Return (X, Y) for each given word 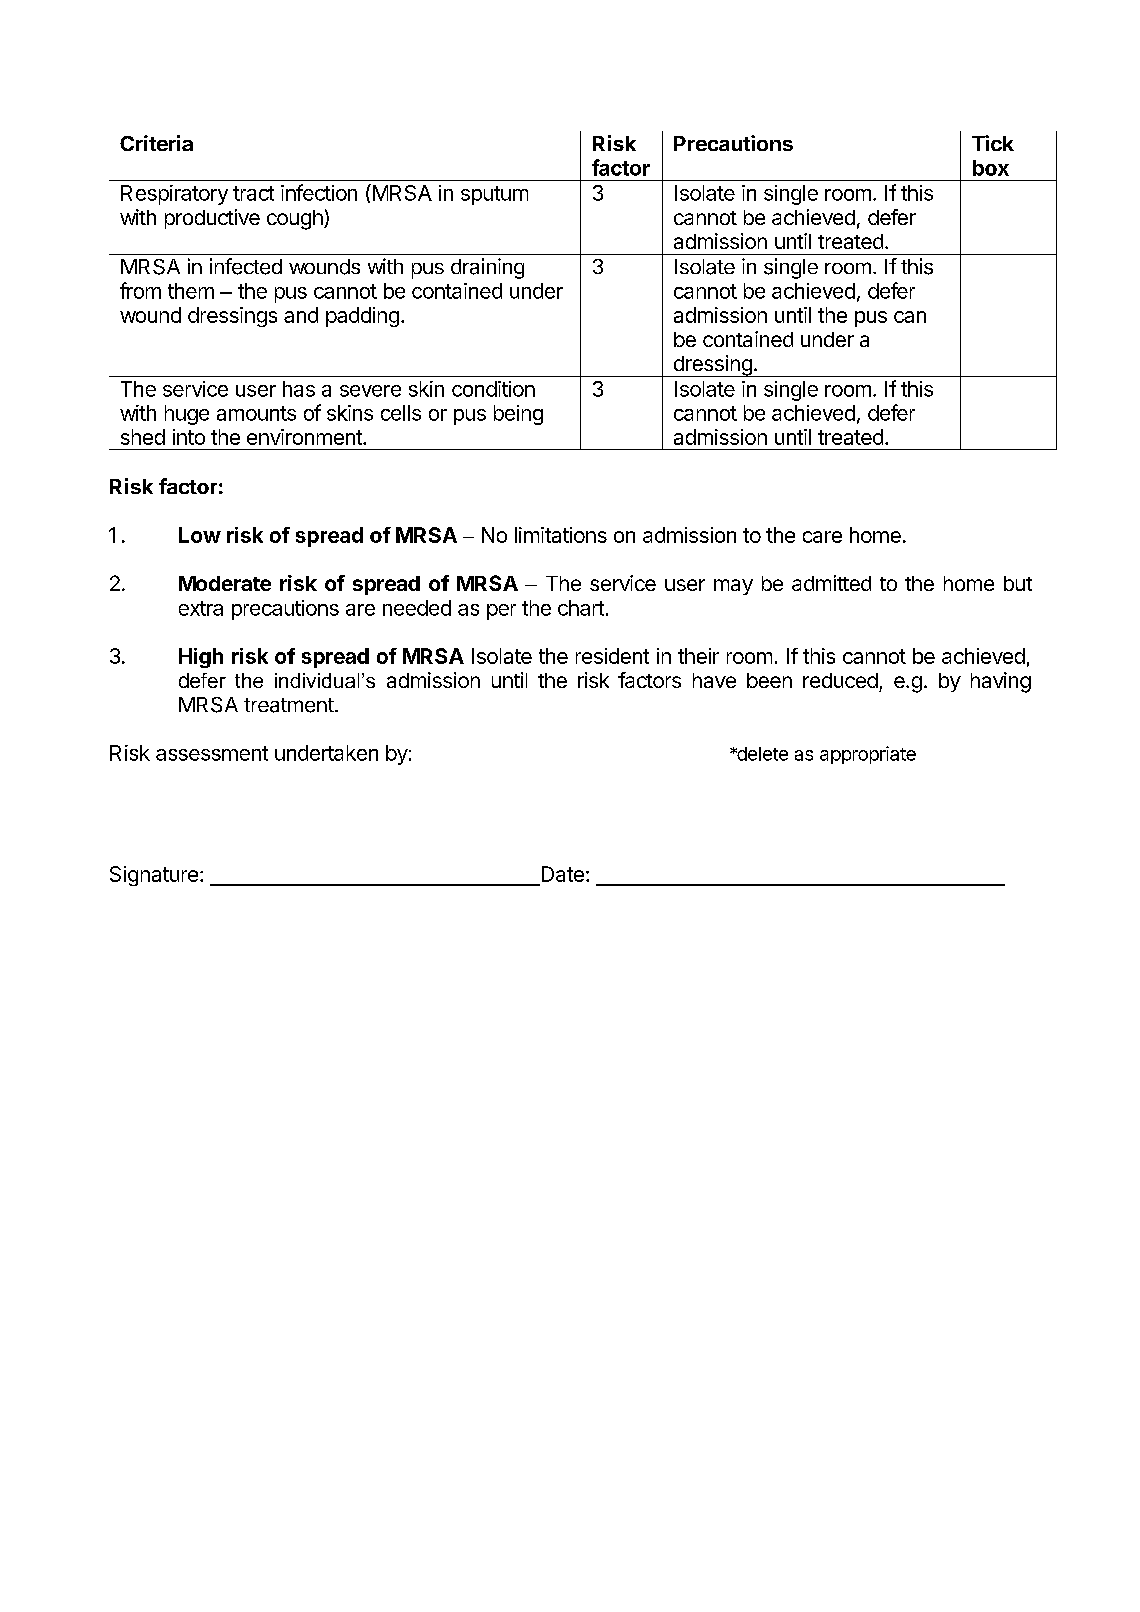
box (991, 168)
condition (493, 389)
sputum (494, 195)
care (822, 537)
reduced (840, 680)
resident (612, 656)
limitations (561, 535)
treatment (289, 705)
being (518, 415)
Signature (154, 876)
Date (563, 874)
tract (253, 193)
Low (200, 535)
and (301, 315)
